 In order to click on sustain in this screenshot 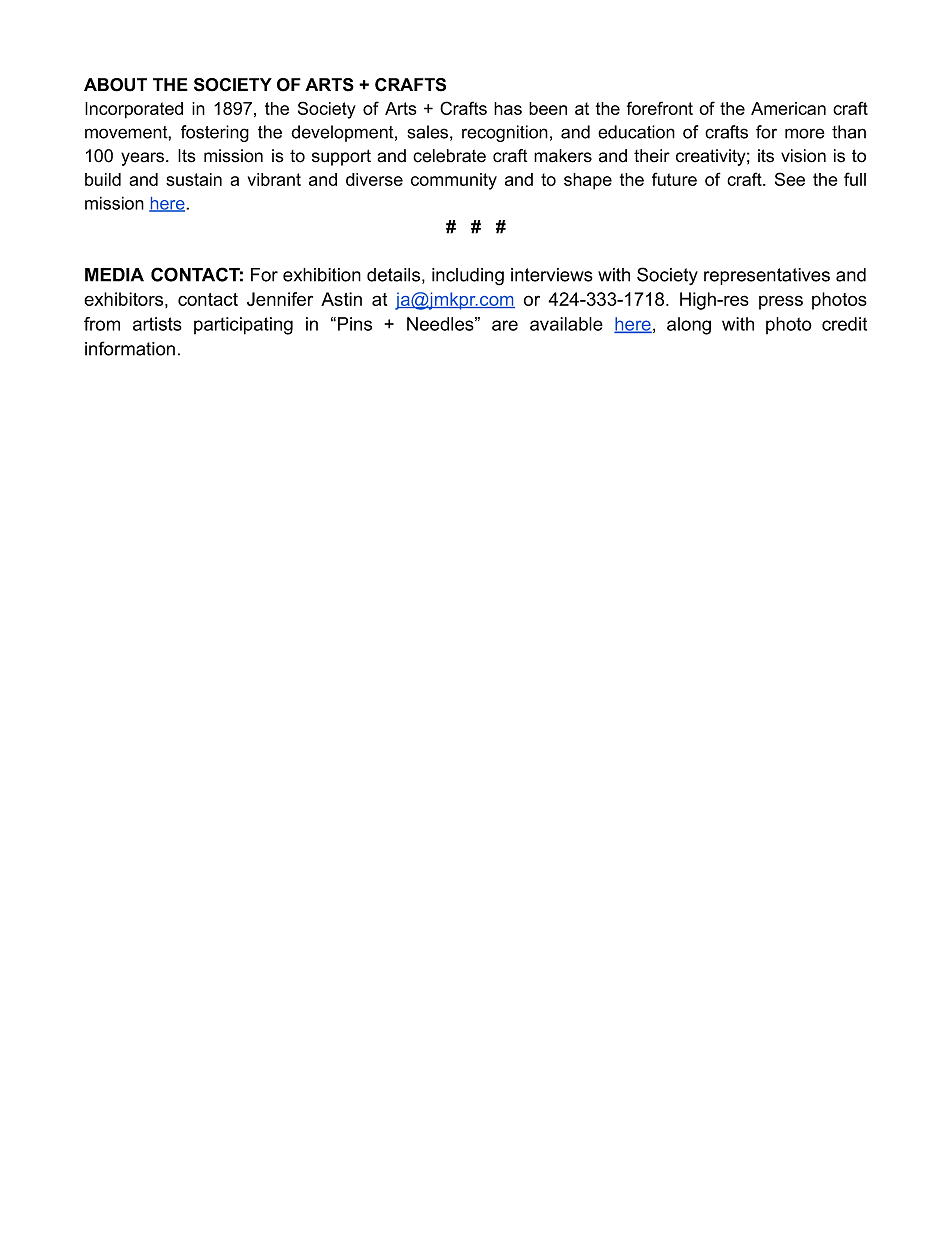, I will do `click(194, 179)`.
